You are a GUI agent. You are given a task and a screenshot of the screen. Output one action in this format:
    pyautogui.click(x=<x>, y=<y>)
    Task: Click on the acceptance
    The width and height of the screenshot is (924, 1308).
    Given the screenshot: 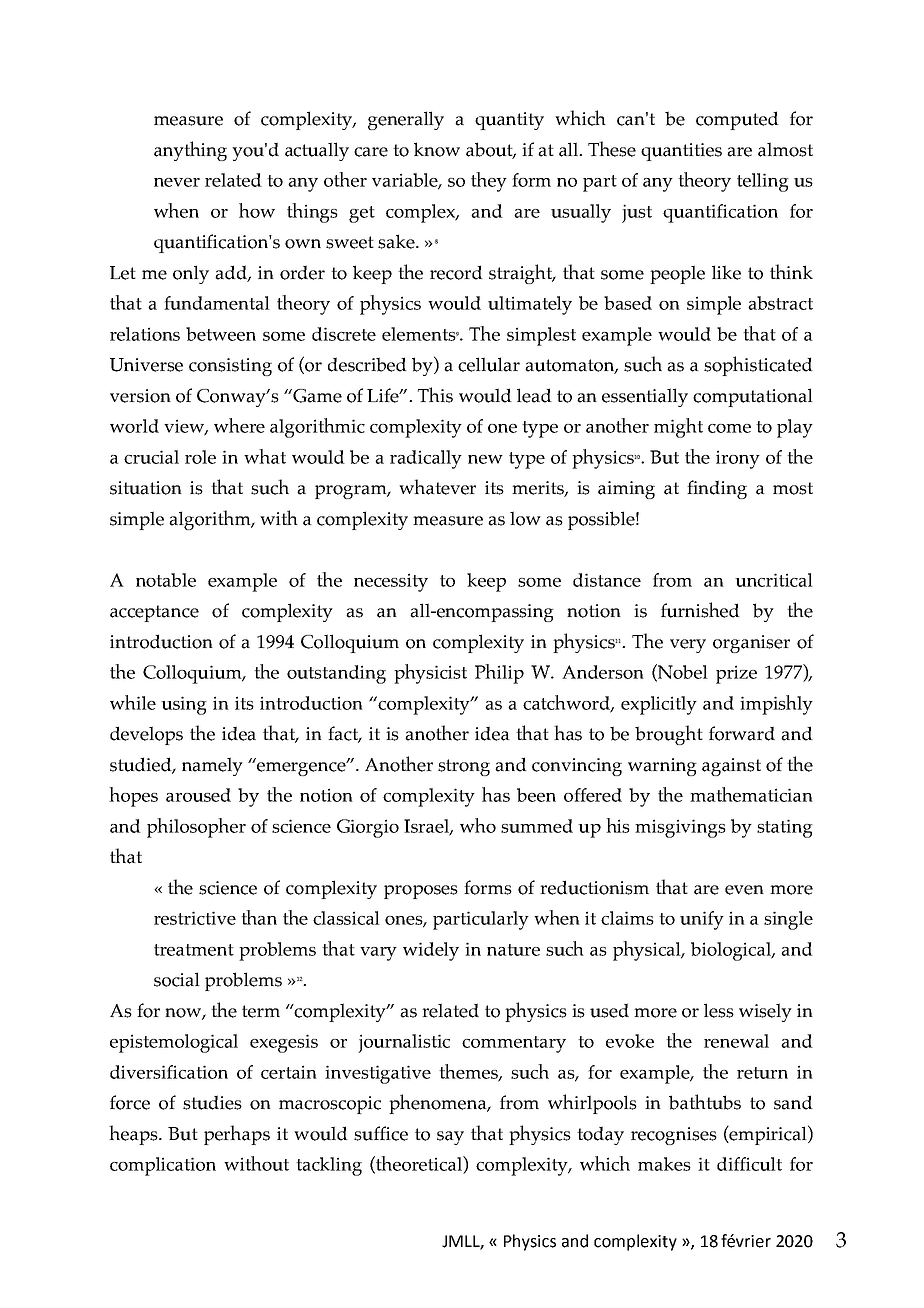 What is the action you would take?
    pyautogui.click(x=154, y=613)
